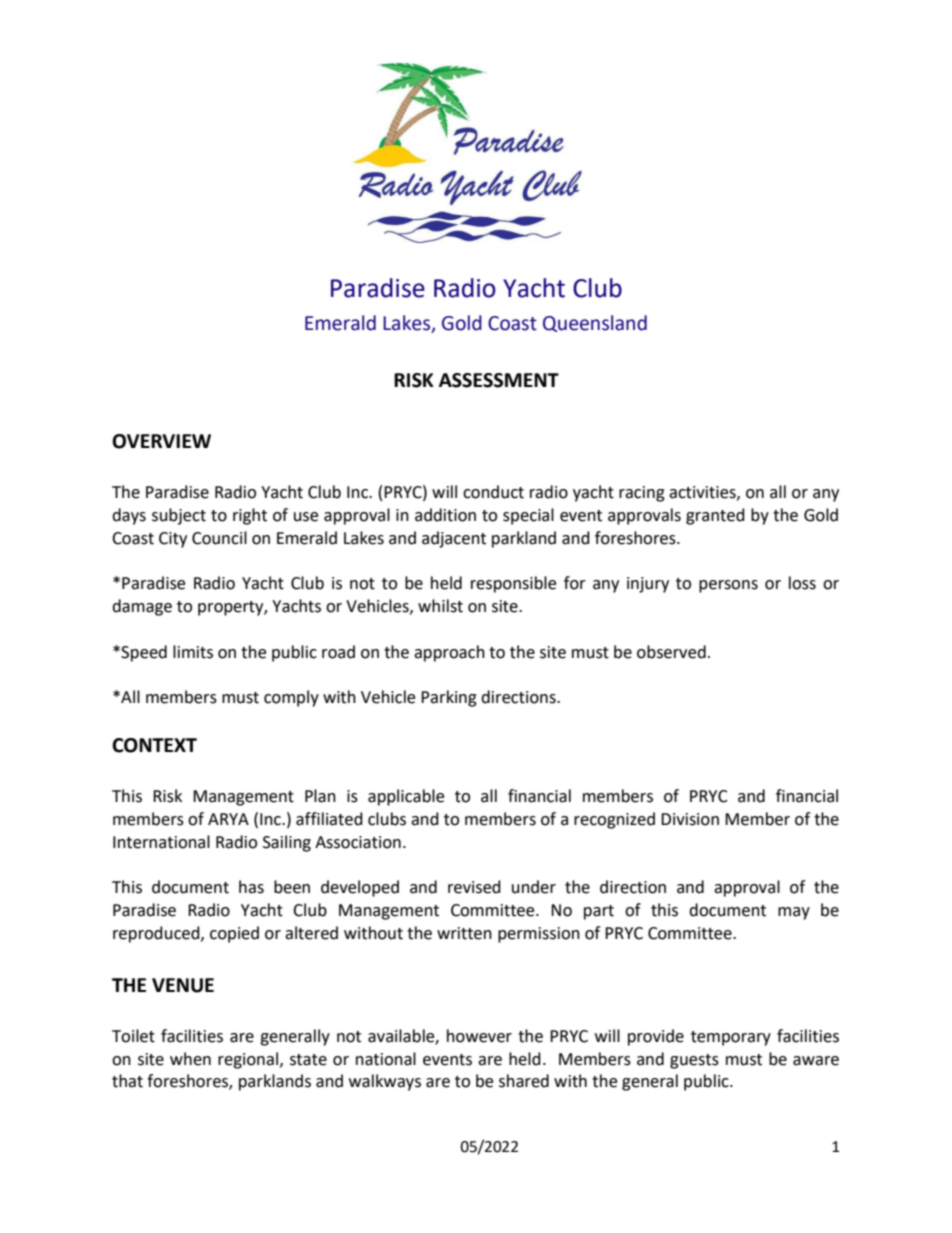  Describe the element at coordinates (479, 1036) in the document. I see `however` at that location.
